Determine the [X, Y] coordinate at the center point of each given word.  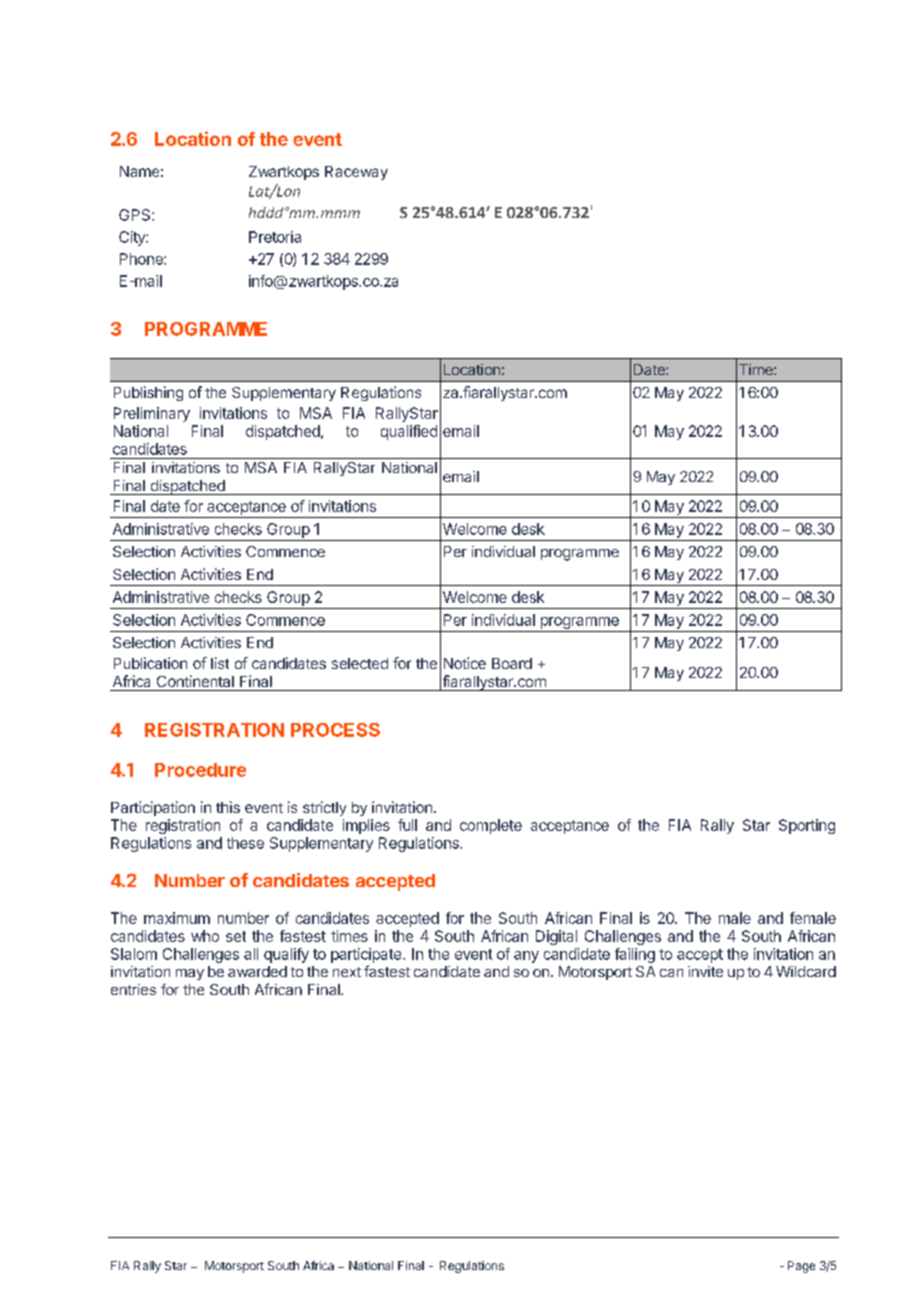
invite [705, 971]
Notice [465, 663]
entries [133, 989]
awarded [257, 971]
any [526, 957]
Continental [195, 681]
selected [360, 663]
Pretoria [275, 237]
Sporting [807, 826]
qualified [409, 432]
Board [512, 663]
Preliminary [152, 414]
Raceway [356, 173]
